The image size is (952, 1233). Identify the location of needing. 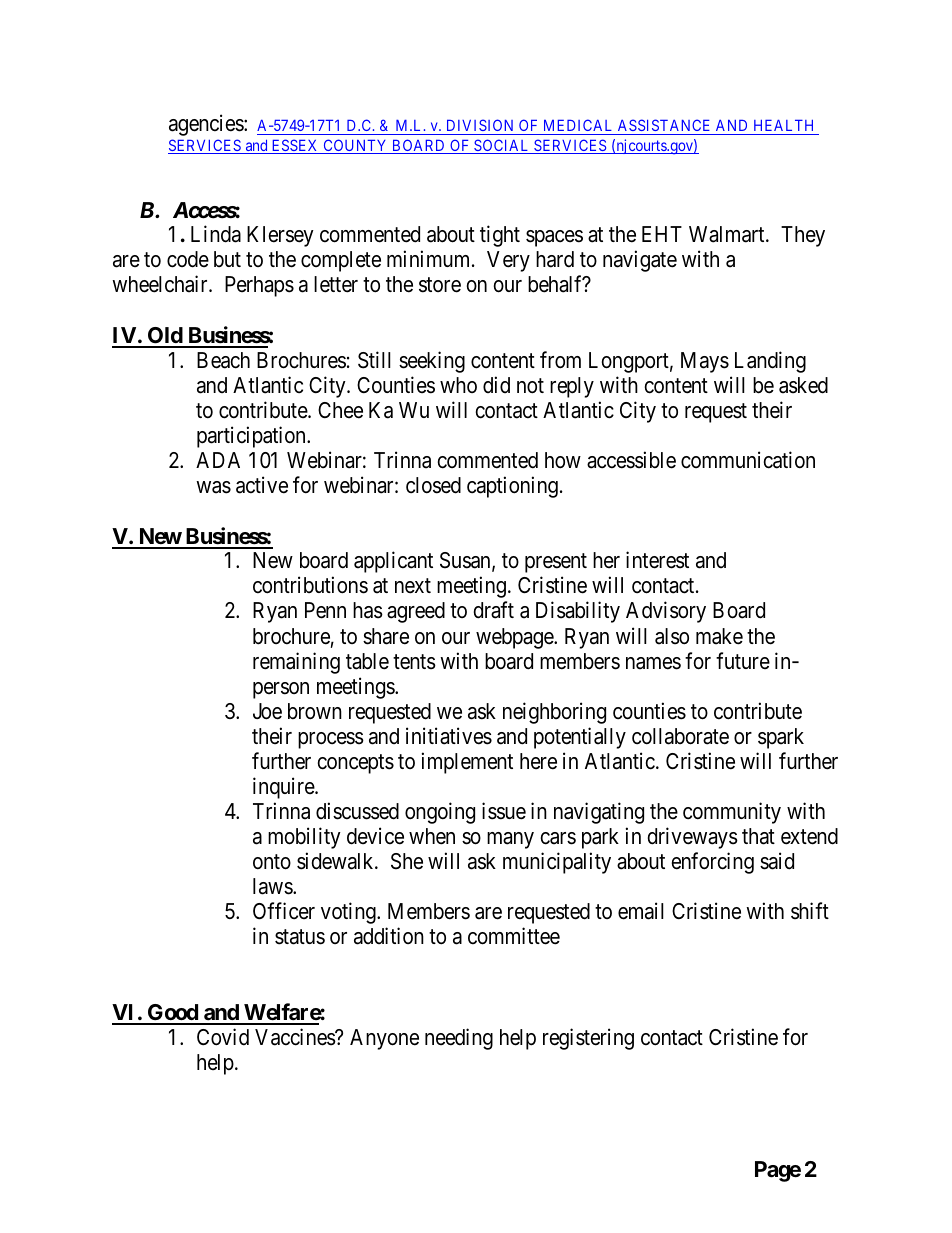
(459, 1039).
